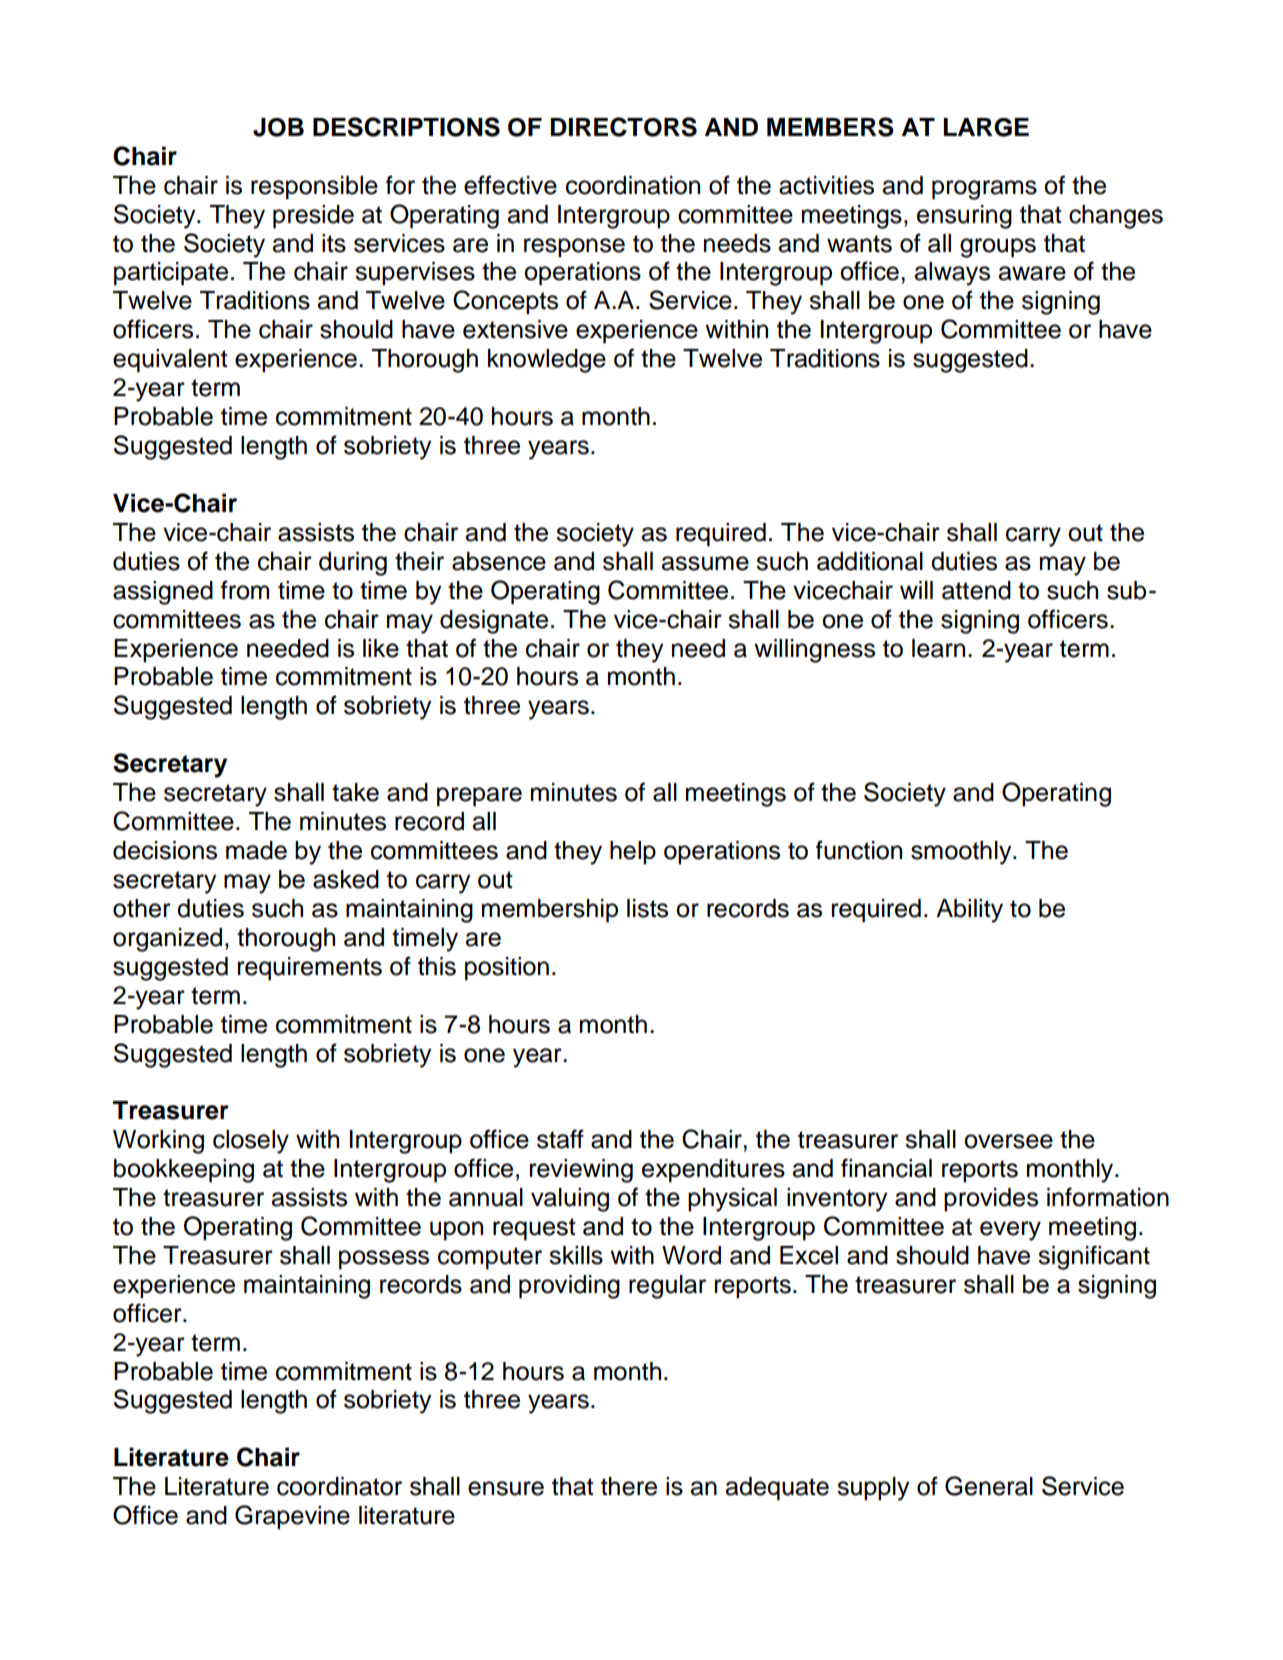  Describe the element at coordinates (633, 185) in the image. I see `coordination` at that location.
